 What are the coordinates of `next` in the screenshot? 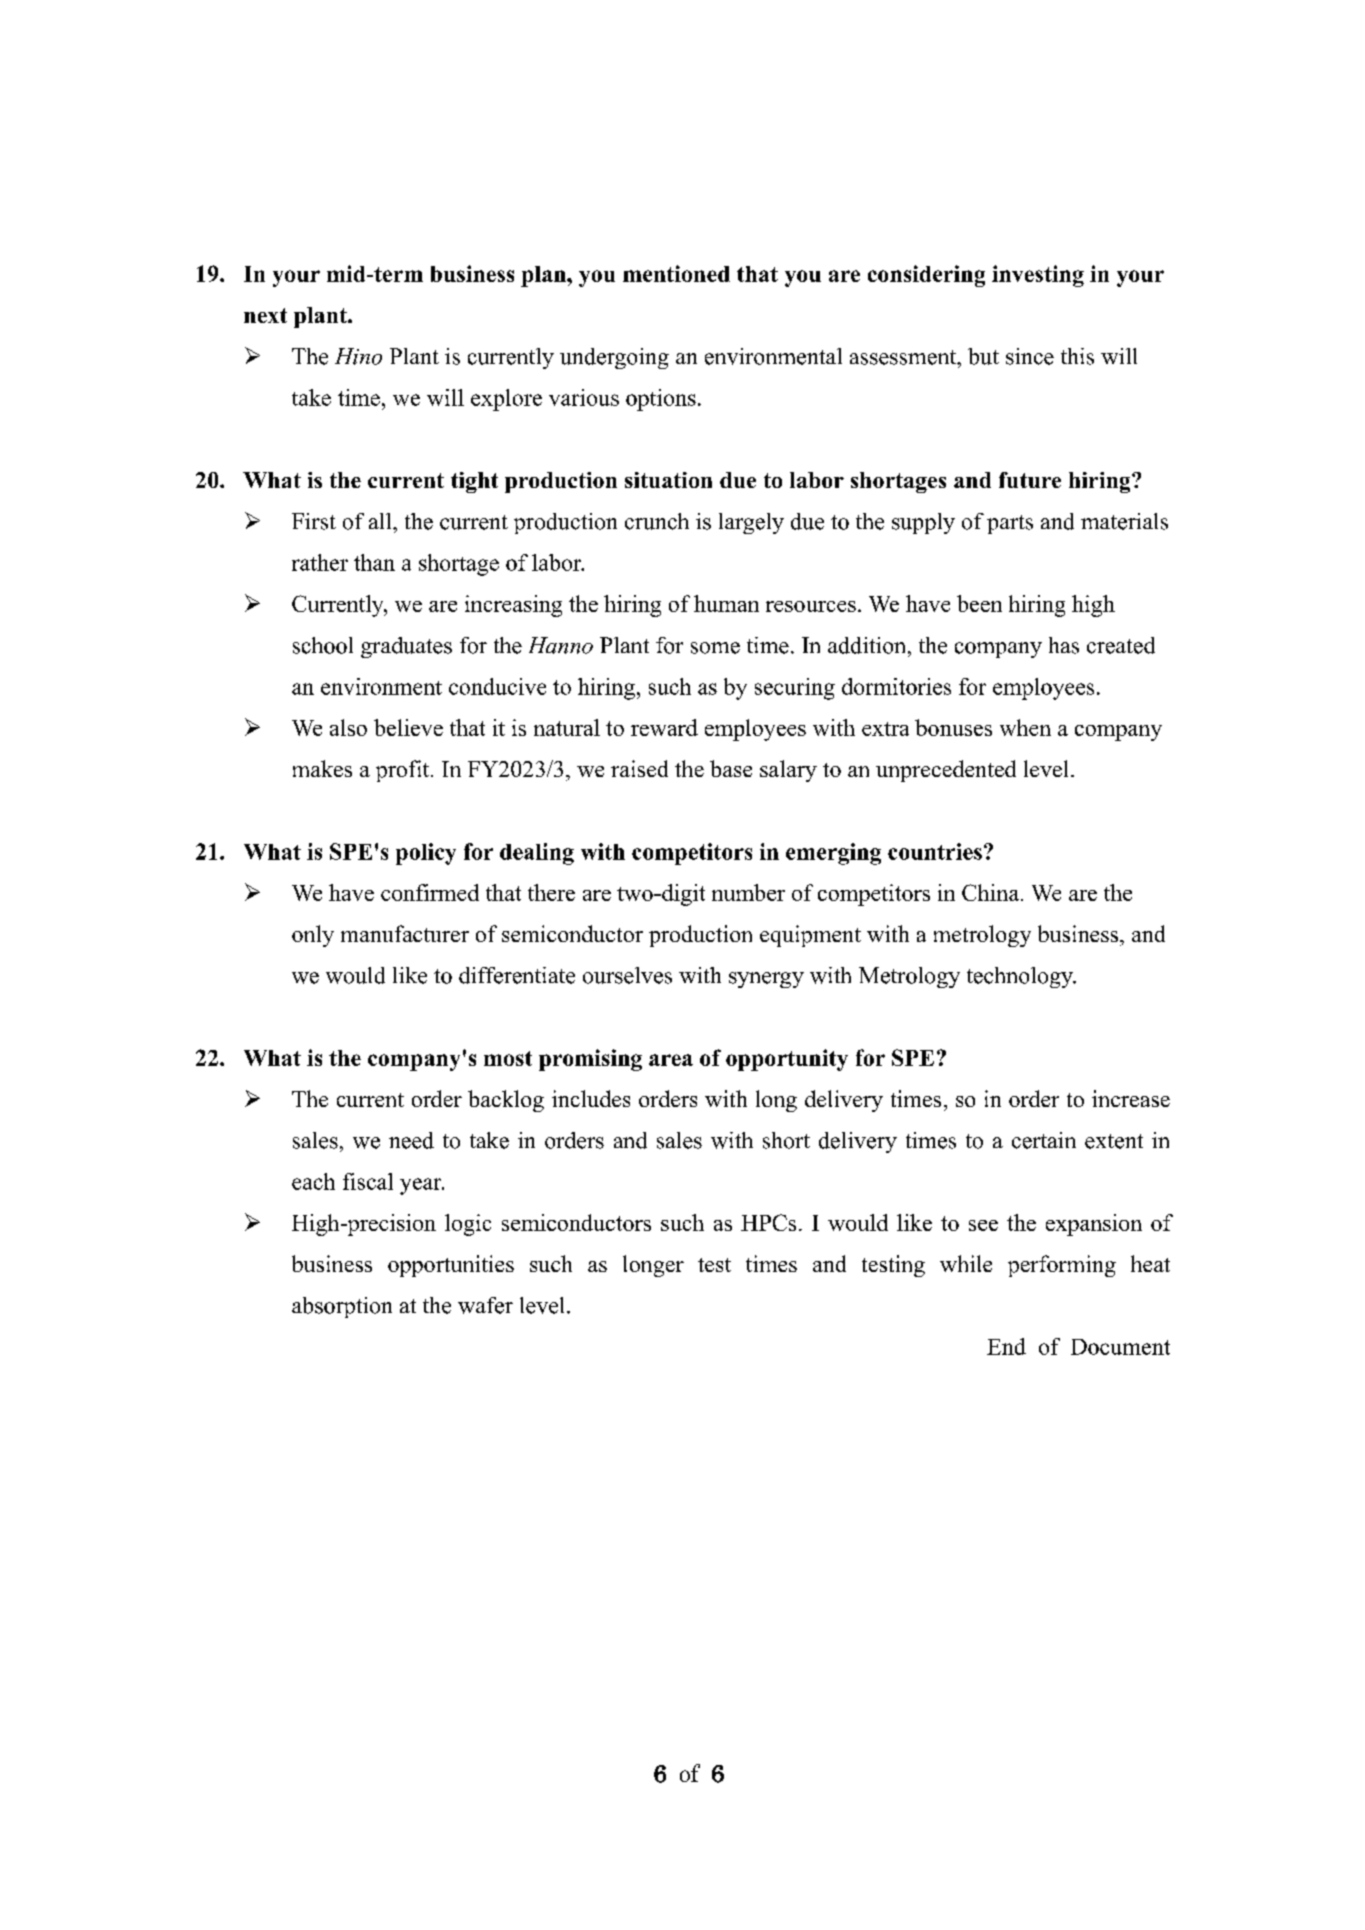 It's located at (265, 315).
